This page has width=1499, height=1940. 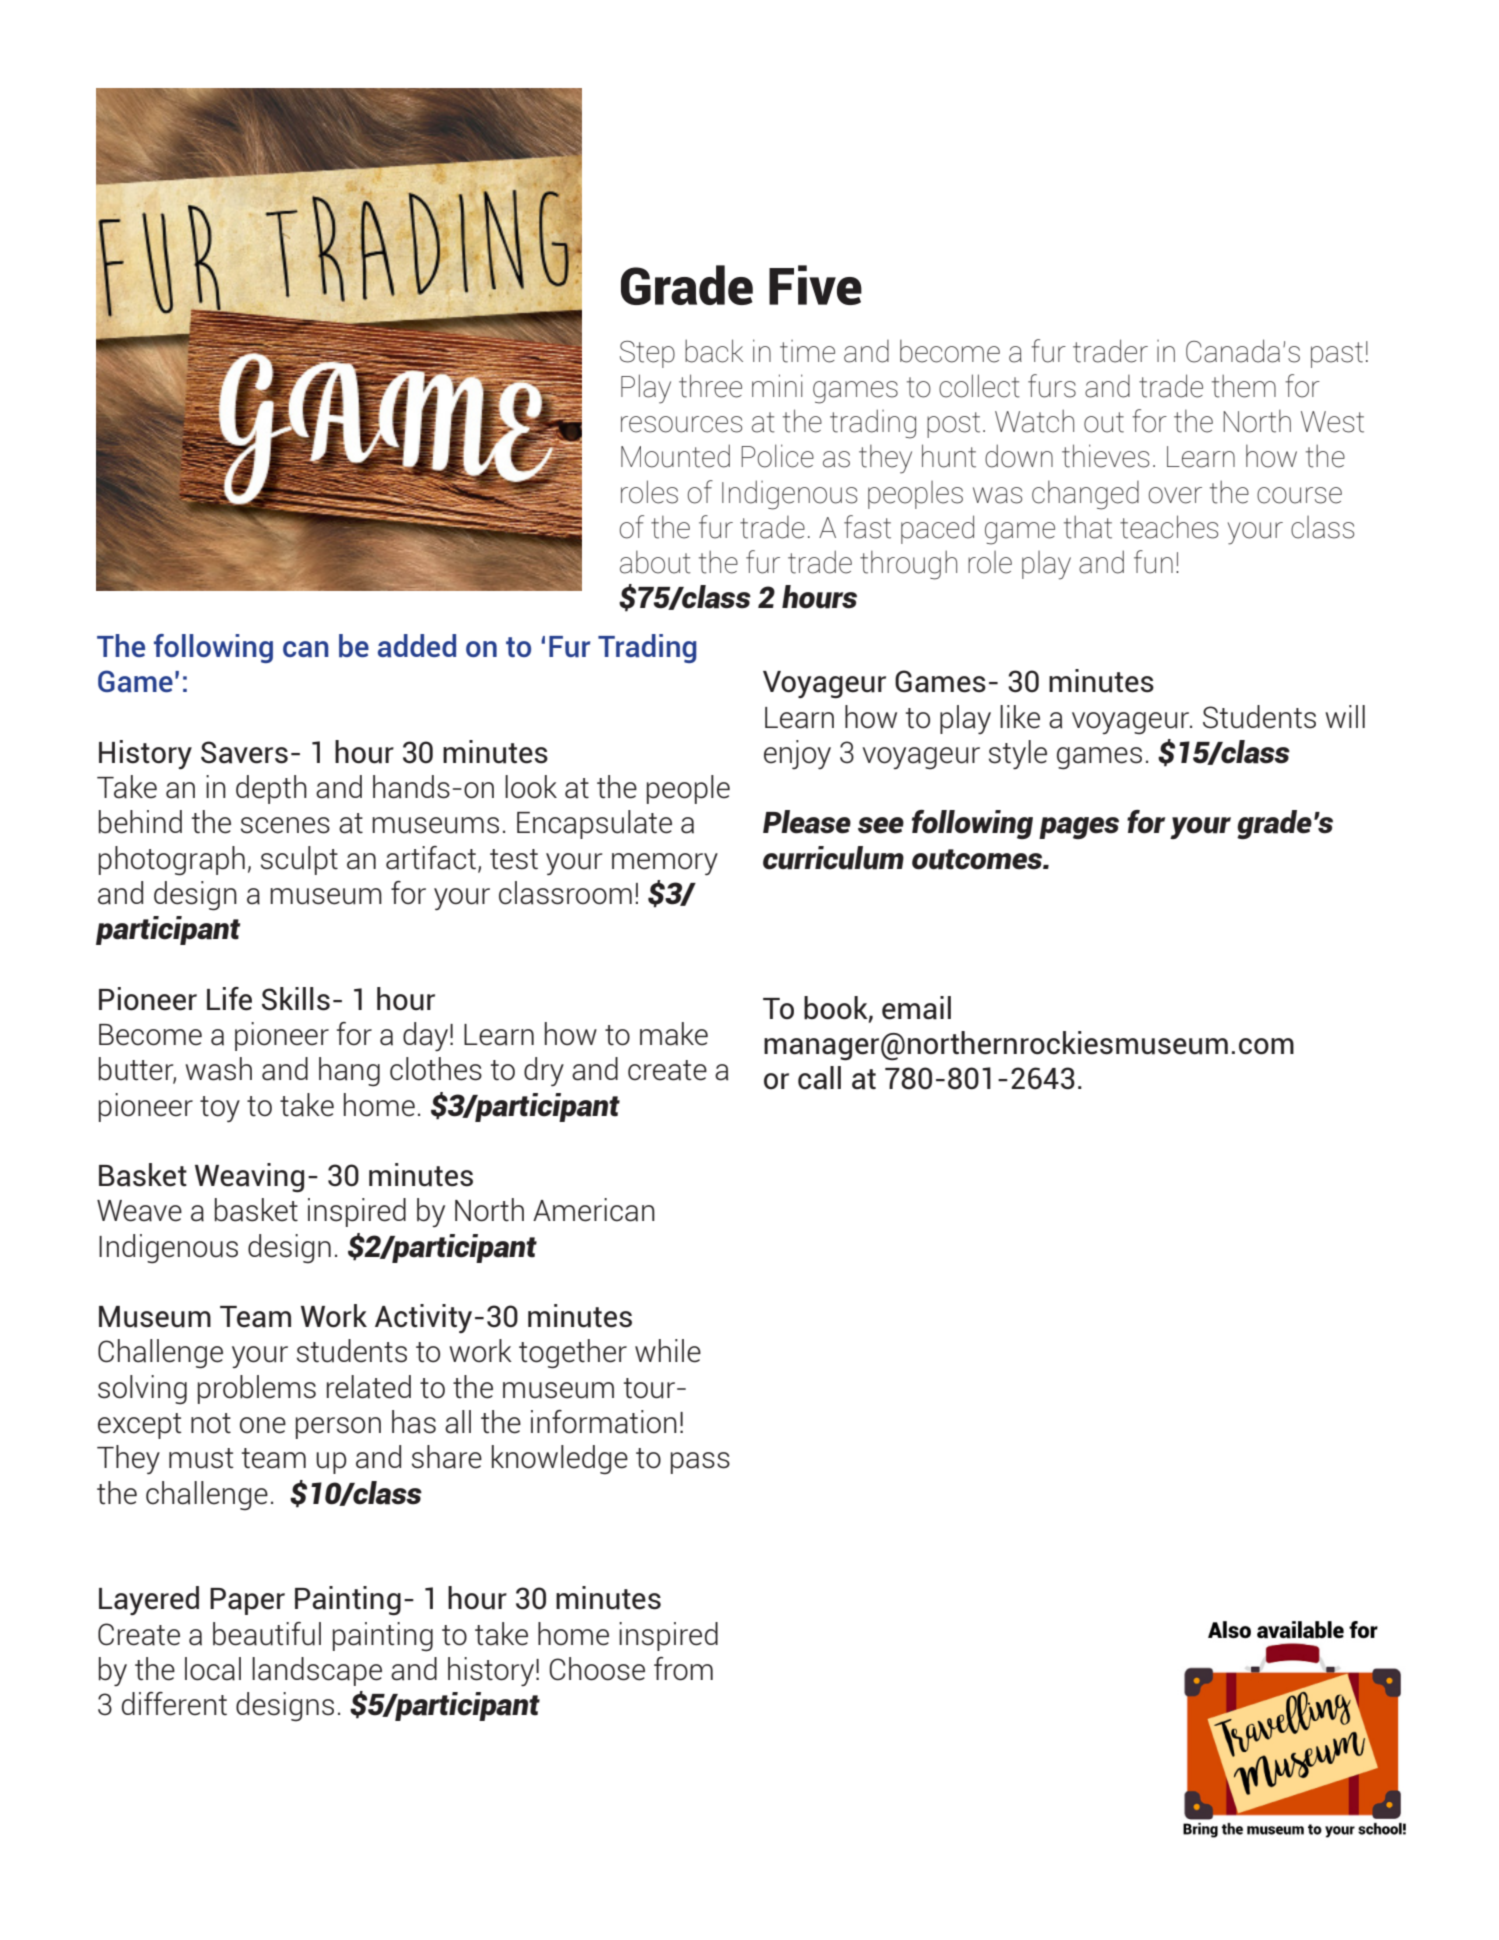 I want to click on them, so click(x=1244, y=386).
